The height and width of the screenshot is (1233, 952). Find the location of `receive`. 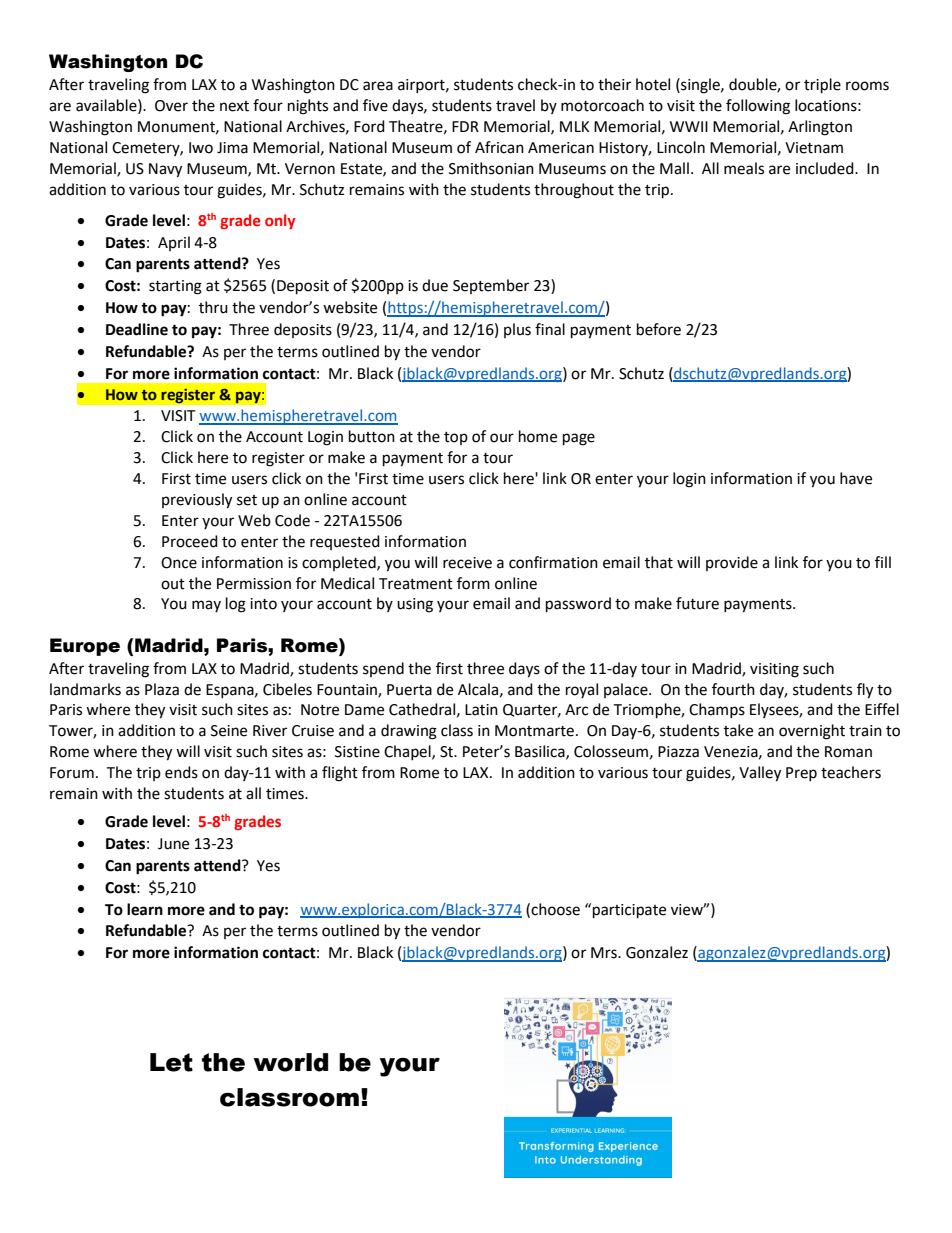

receive is located at coordinates (467, 563).
